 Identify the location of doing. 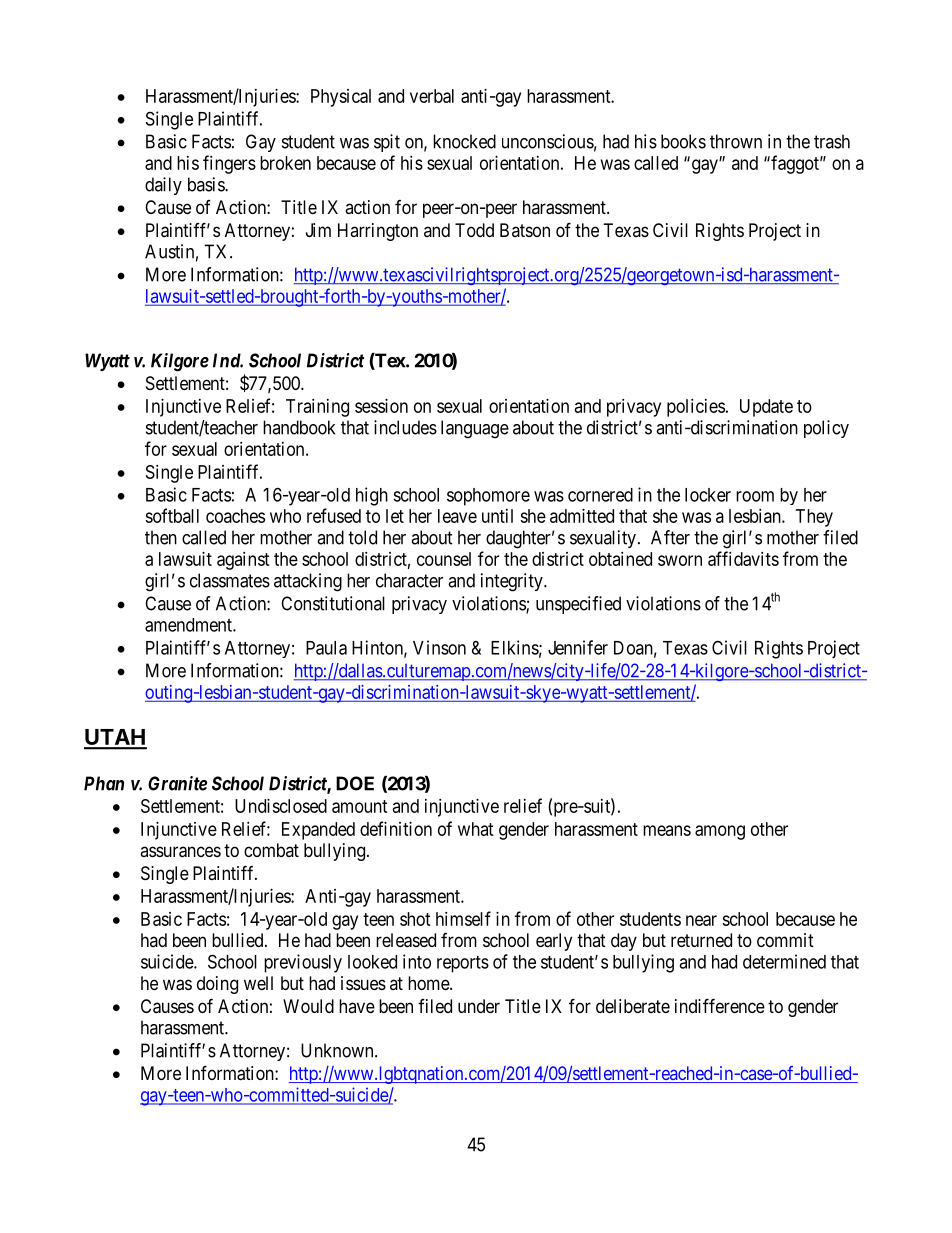
(217, 985).
